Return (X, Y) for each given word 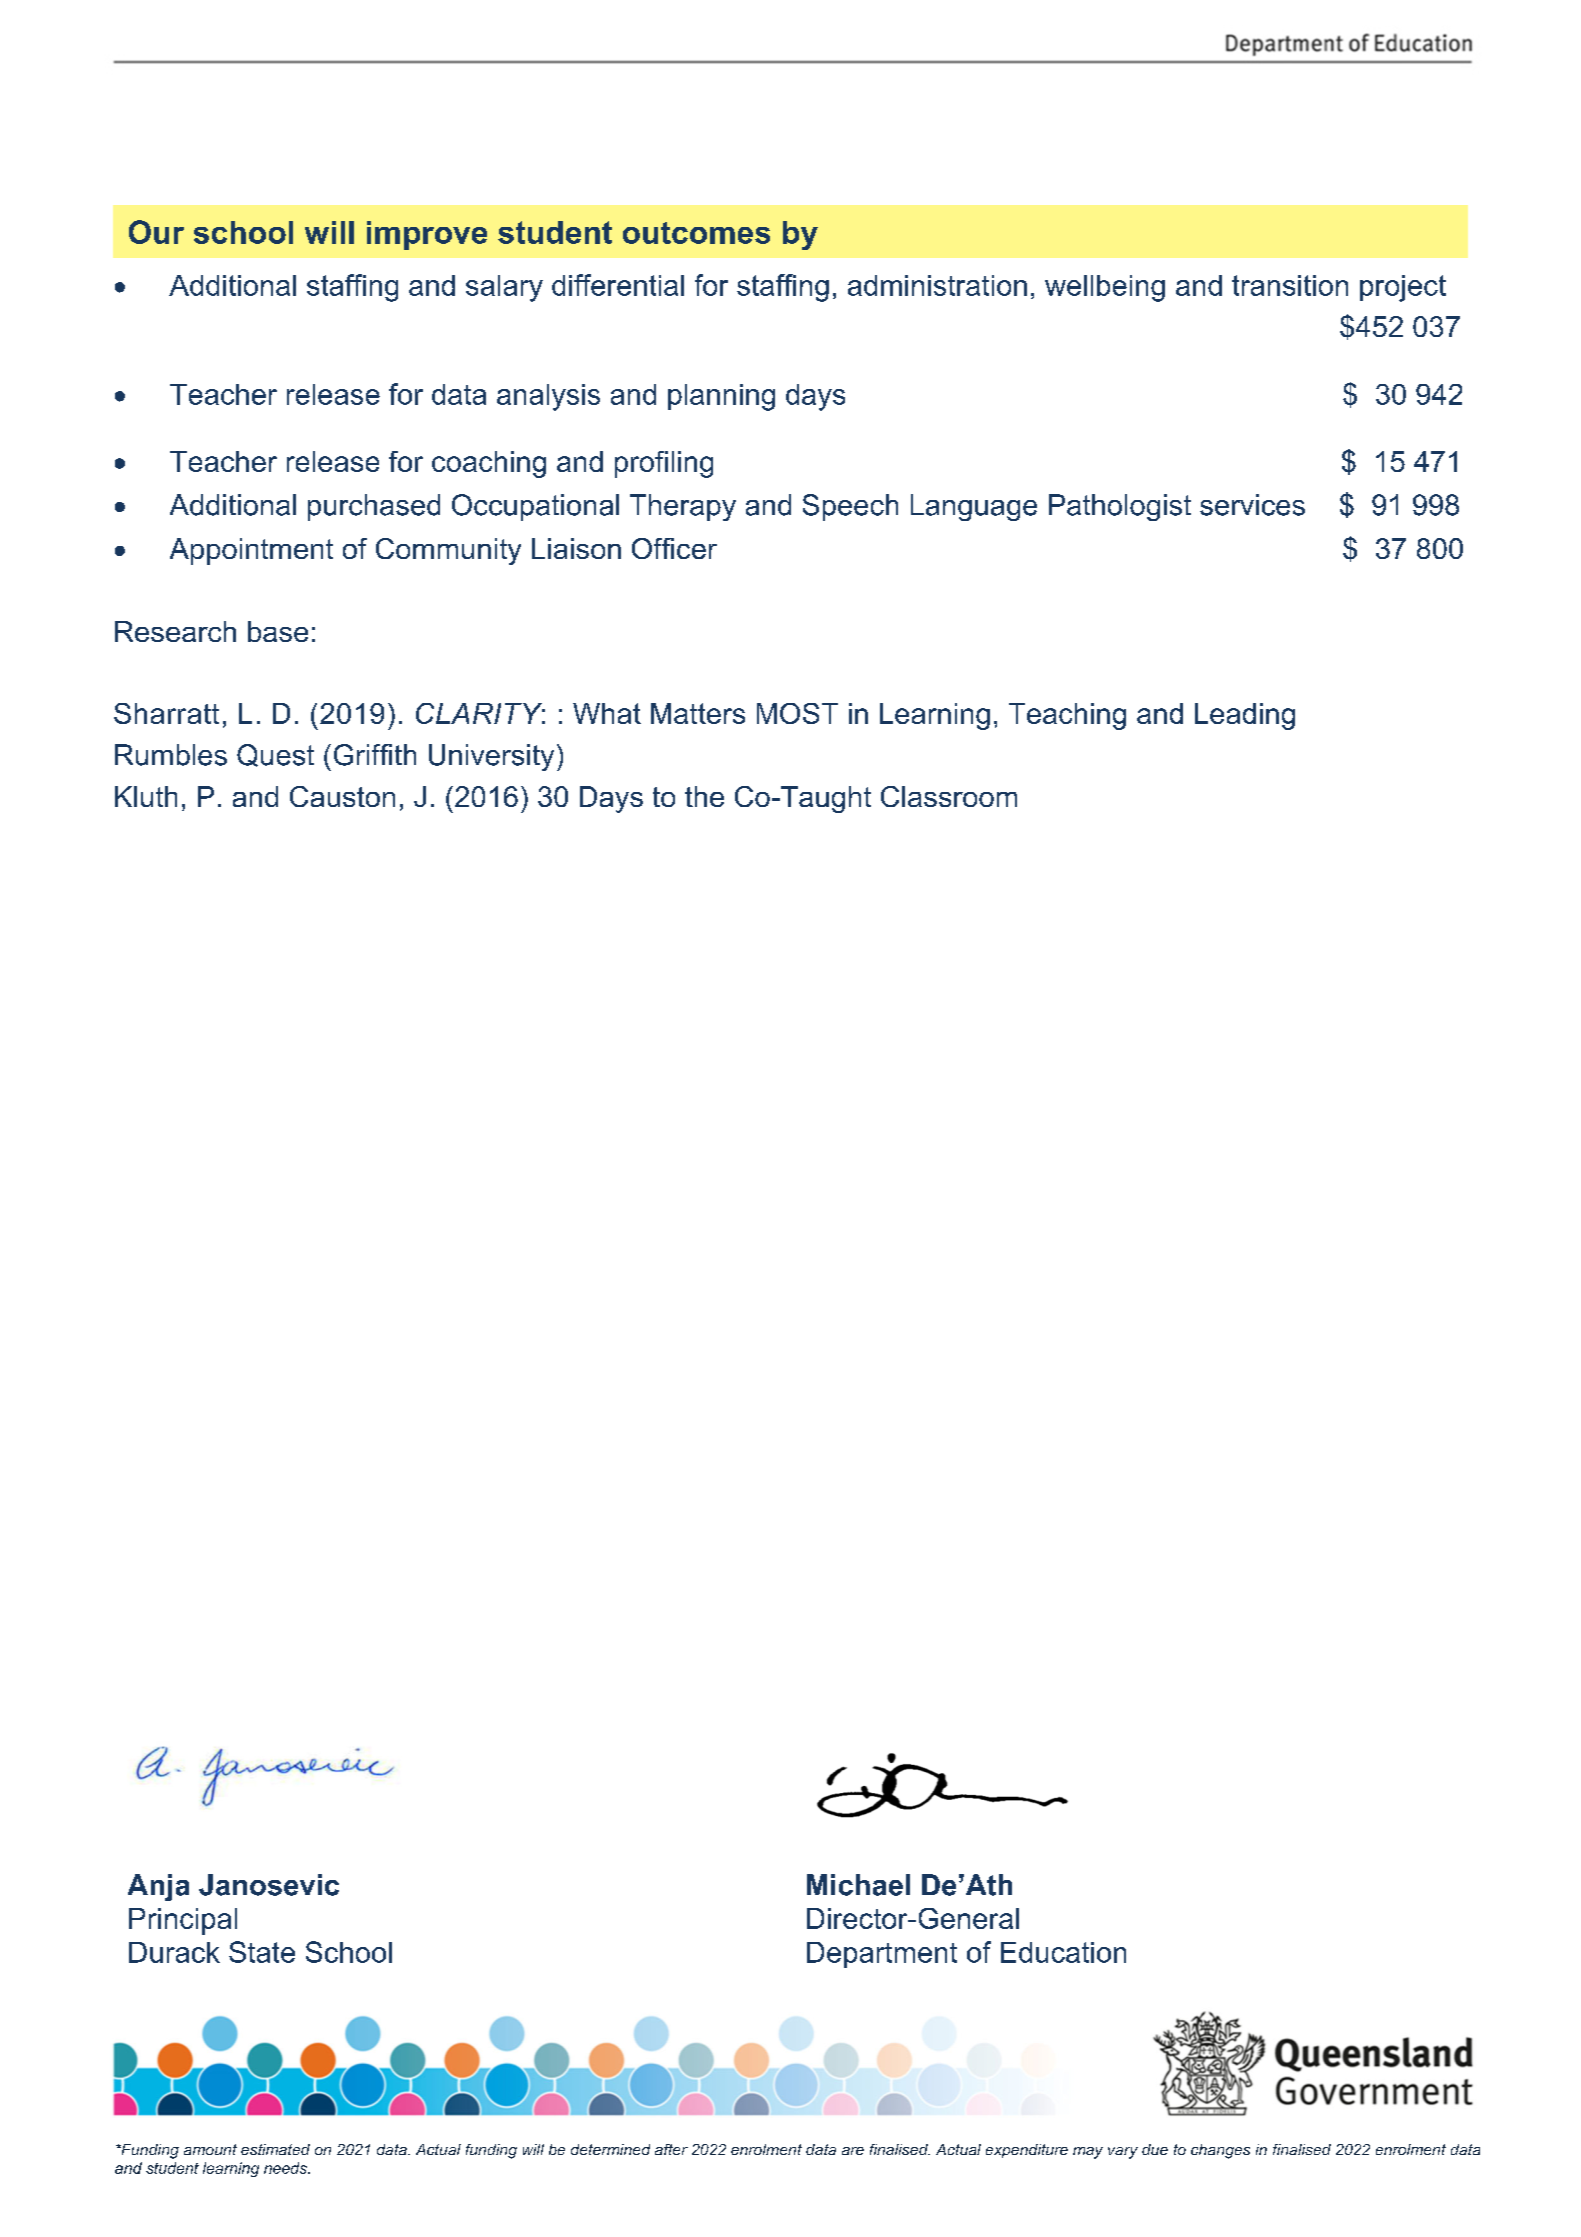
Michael (858, 1885)
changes (1220, 2151)
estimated (275, 2149)
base (278, 631)
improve (427, 235)
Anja (158, 1887)
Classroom (949, 796)
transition (1290, 285)
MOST (797, 713)
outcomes (696, 233)
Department (882, 1955)
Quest (275, 755)
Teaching (1067, 716)
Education (1063, 1952)
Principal (183, 1921)
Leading (1245, 716)
